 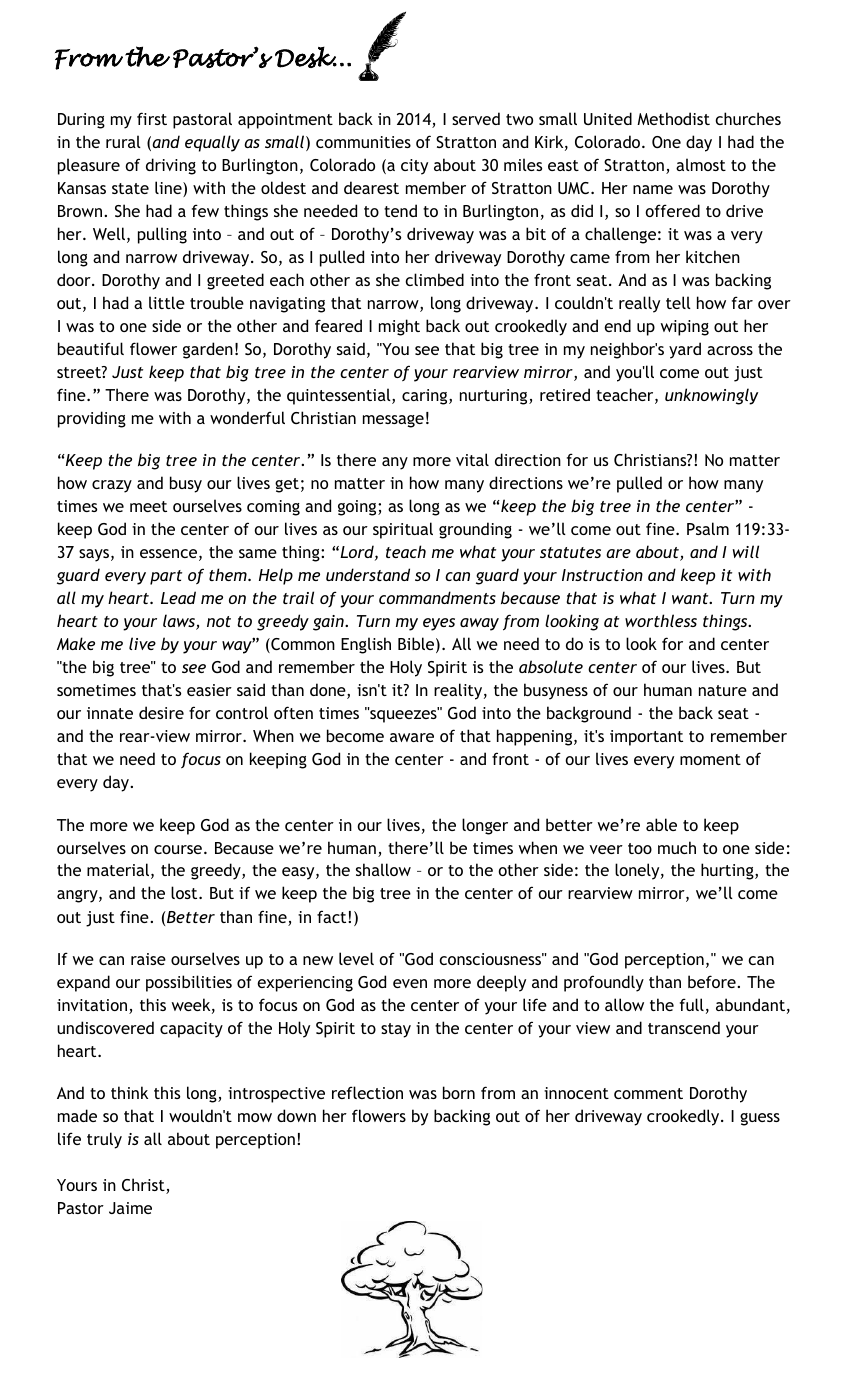 I want to click on Lead, so click(x=178, y=597).
